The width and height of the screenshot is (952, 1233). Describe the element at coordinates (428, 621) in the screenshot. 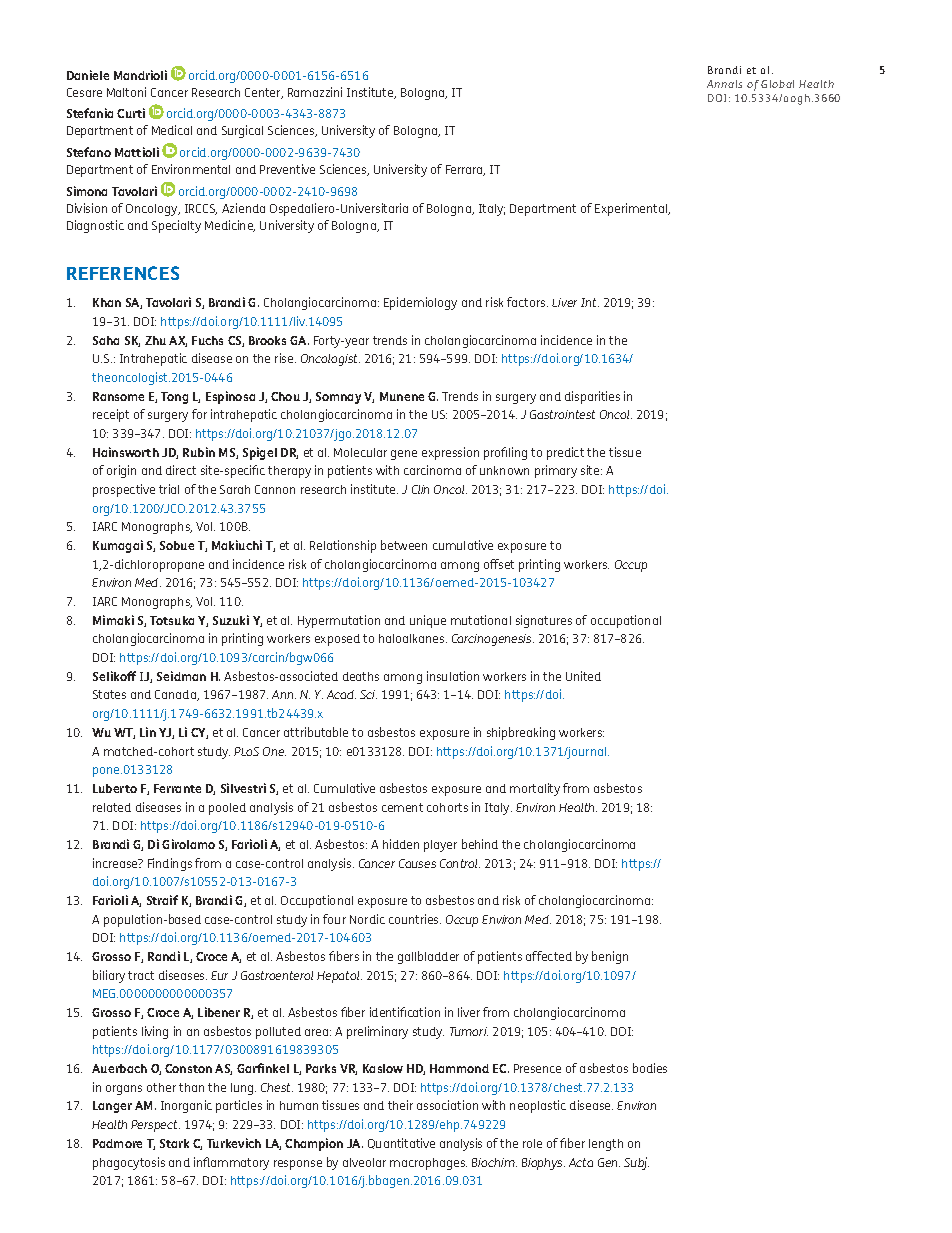

I see `unique` at that location.
